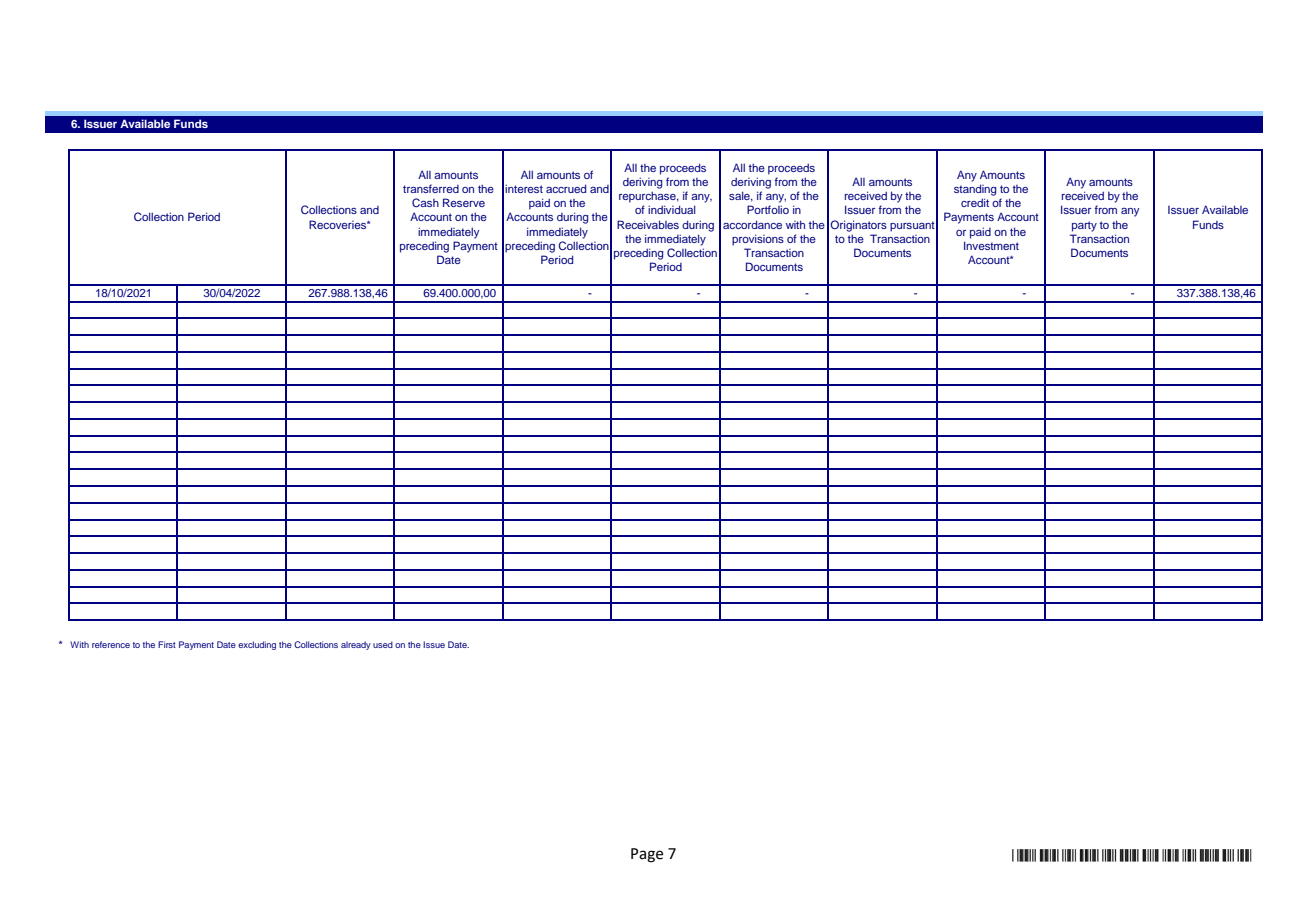 The width and height of the screenshot is (1308, 924). Describe the element at coordinates (111, 644) in the screenshot. I see `reference` at that location.
